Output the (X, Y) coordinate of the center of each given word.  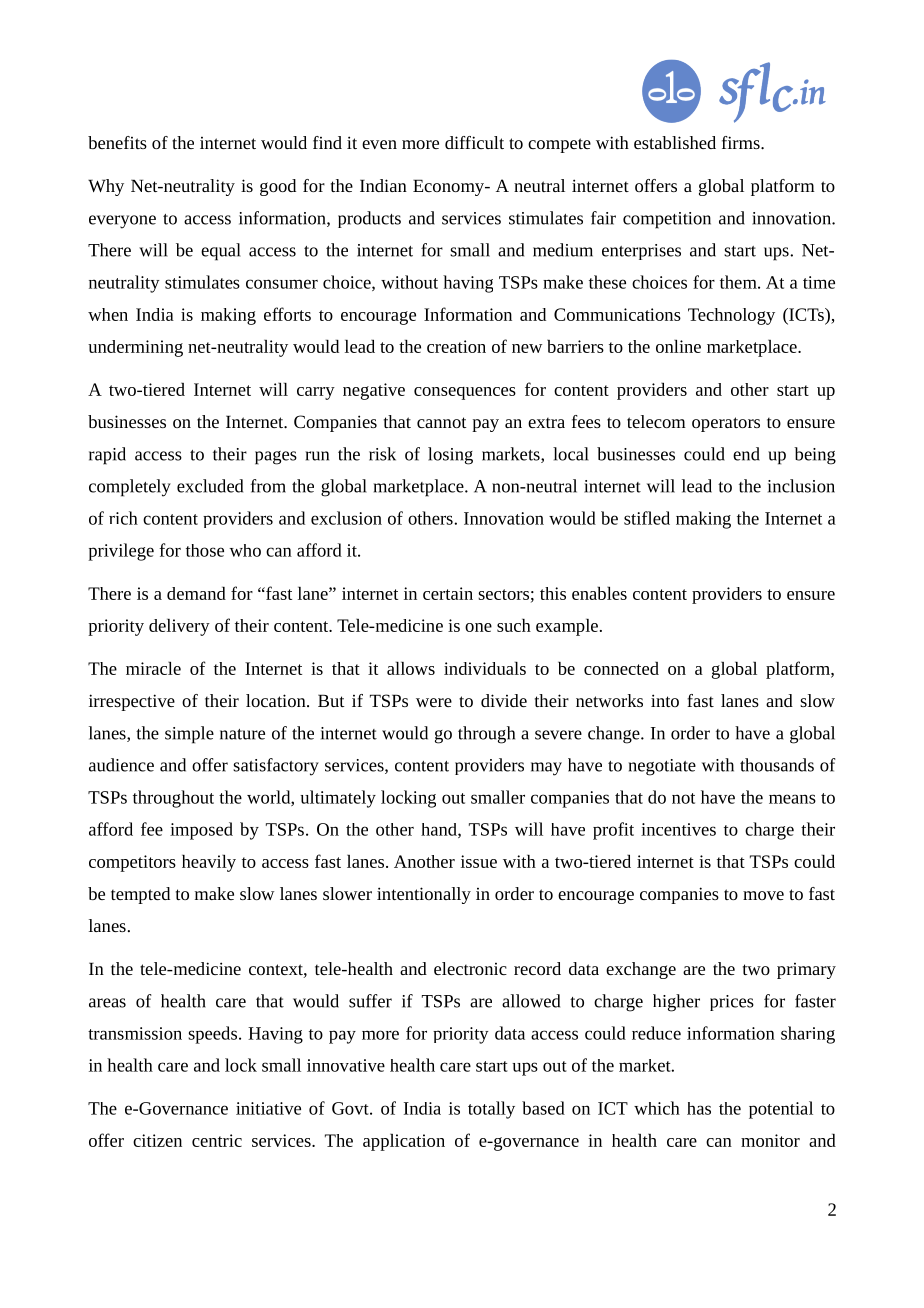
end (746, 454)
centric (217, 1140)
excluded (210, 486)
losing (450, 456)
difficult (474, 142)
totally (491, 1110)
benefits (117, 142)
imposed (201, 831)
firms (742, 142)
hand (440, 830)
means (792, 799)
